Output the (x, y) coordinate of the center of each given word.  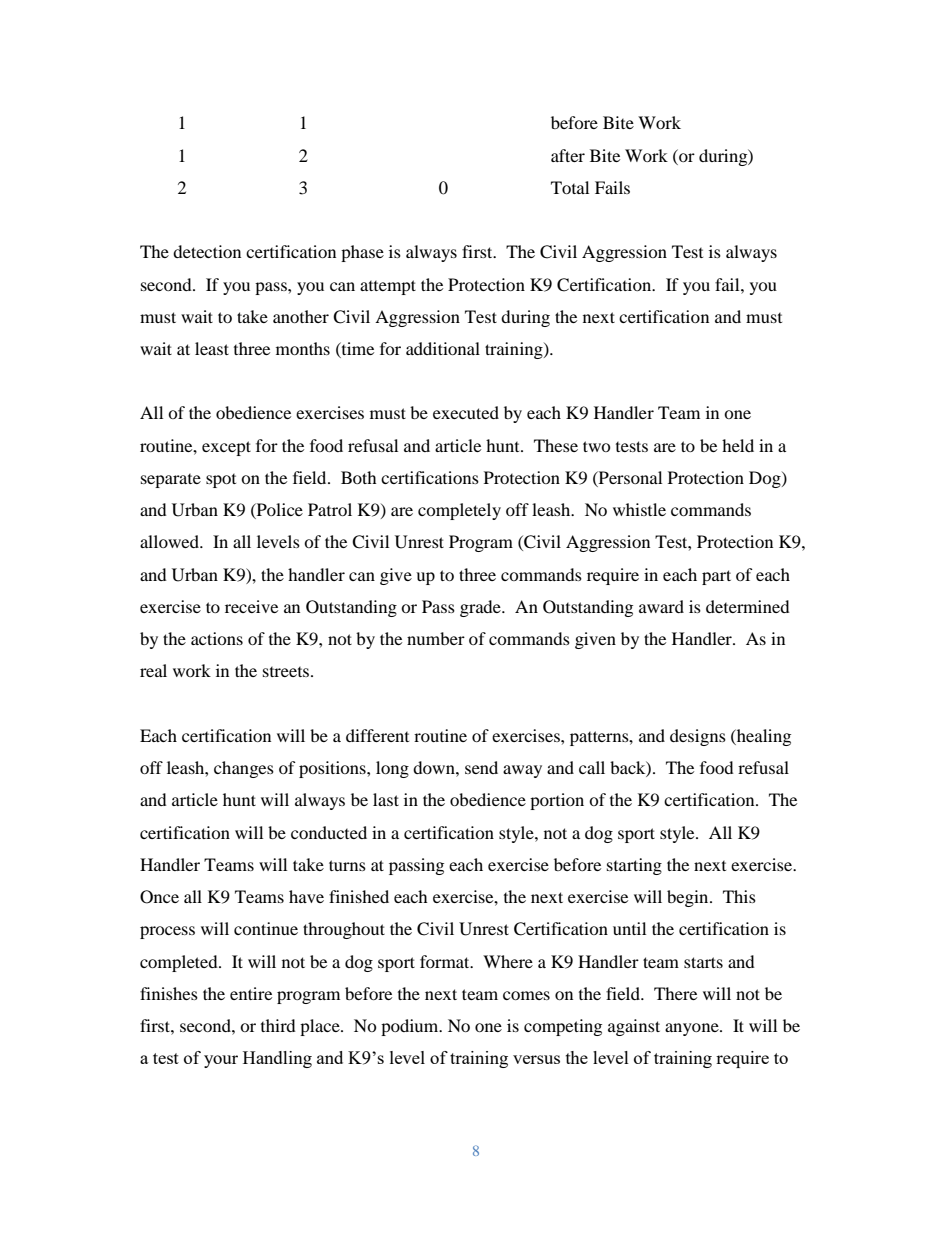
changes (244, 769)
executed (466, 412)
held (738, 445)
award (661, 606)
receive (251, 606)
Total (570, 187)
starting (634, 866)
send (481, 767)
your (221, 1061)
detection (207, 251)
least (212, 348)
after (568, 155)
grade (481, 608)
